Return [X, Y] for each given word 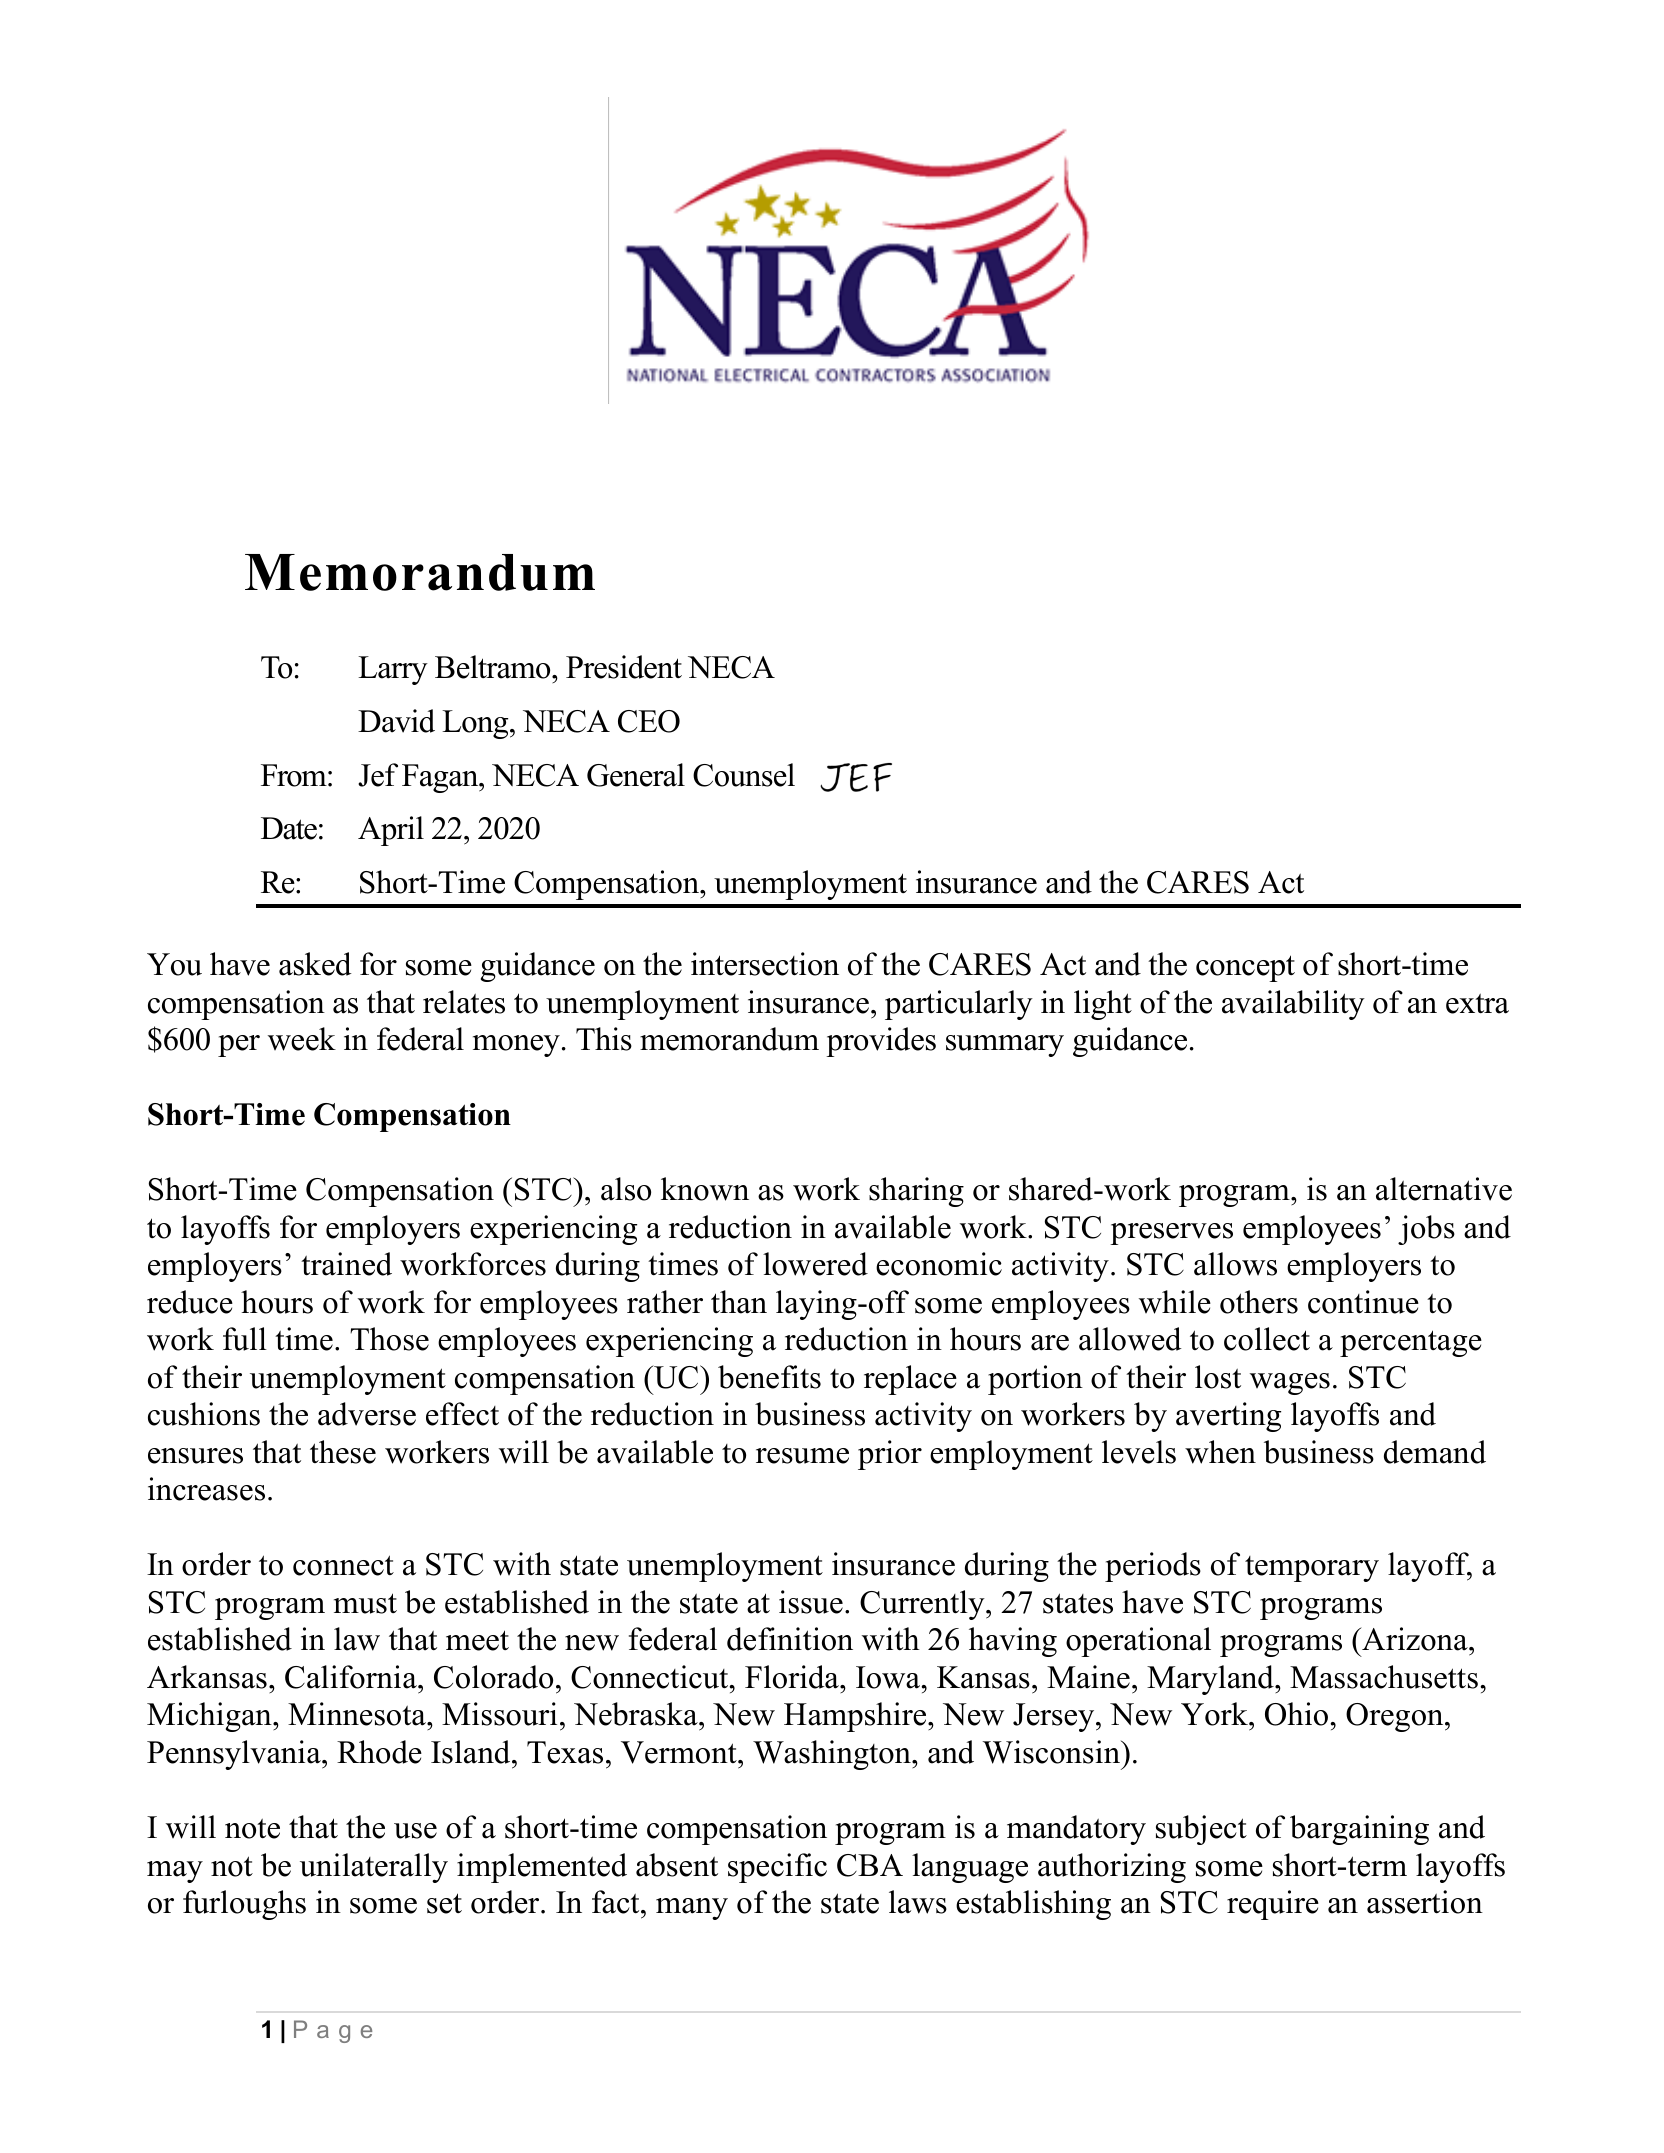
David [396, 721]
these [343, 1452]
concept [1245, 968]
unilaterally [374, 1868]
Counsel [744, 775]
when [1220, 1452]
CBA [870, 1865]
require [1273, 1905]
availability [1293, 1005]
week [302, 1039]
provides [881, 1042]
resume [802, 1456]
